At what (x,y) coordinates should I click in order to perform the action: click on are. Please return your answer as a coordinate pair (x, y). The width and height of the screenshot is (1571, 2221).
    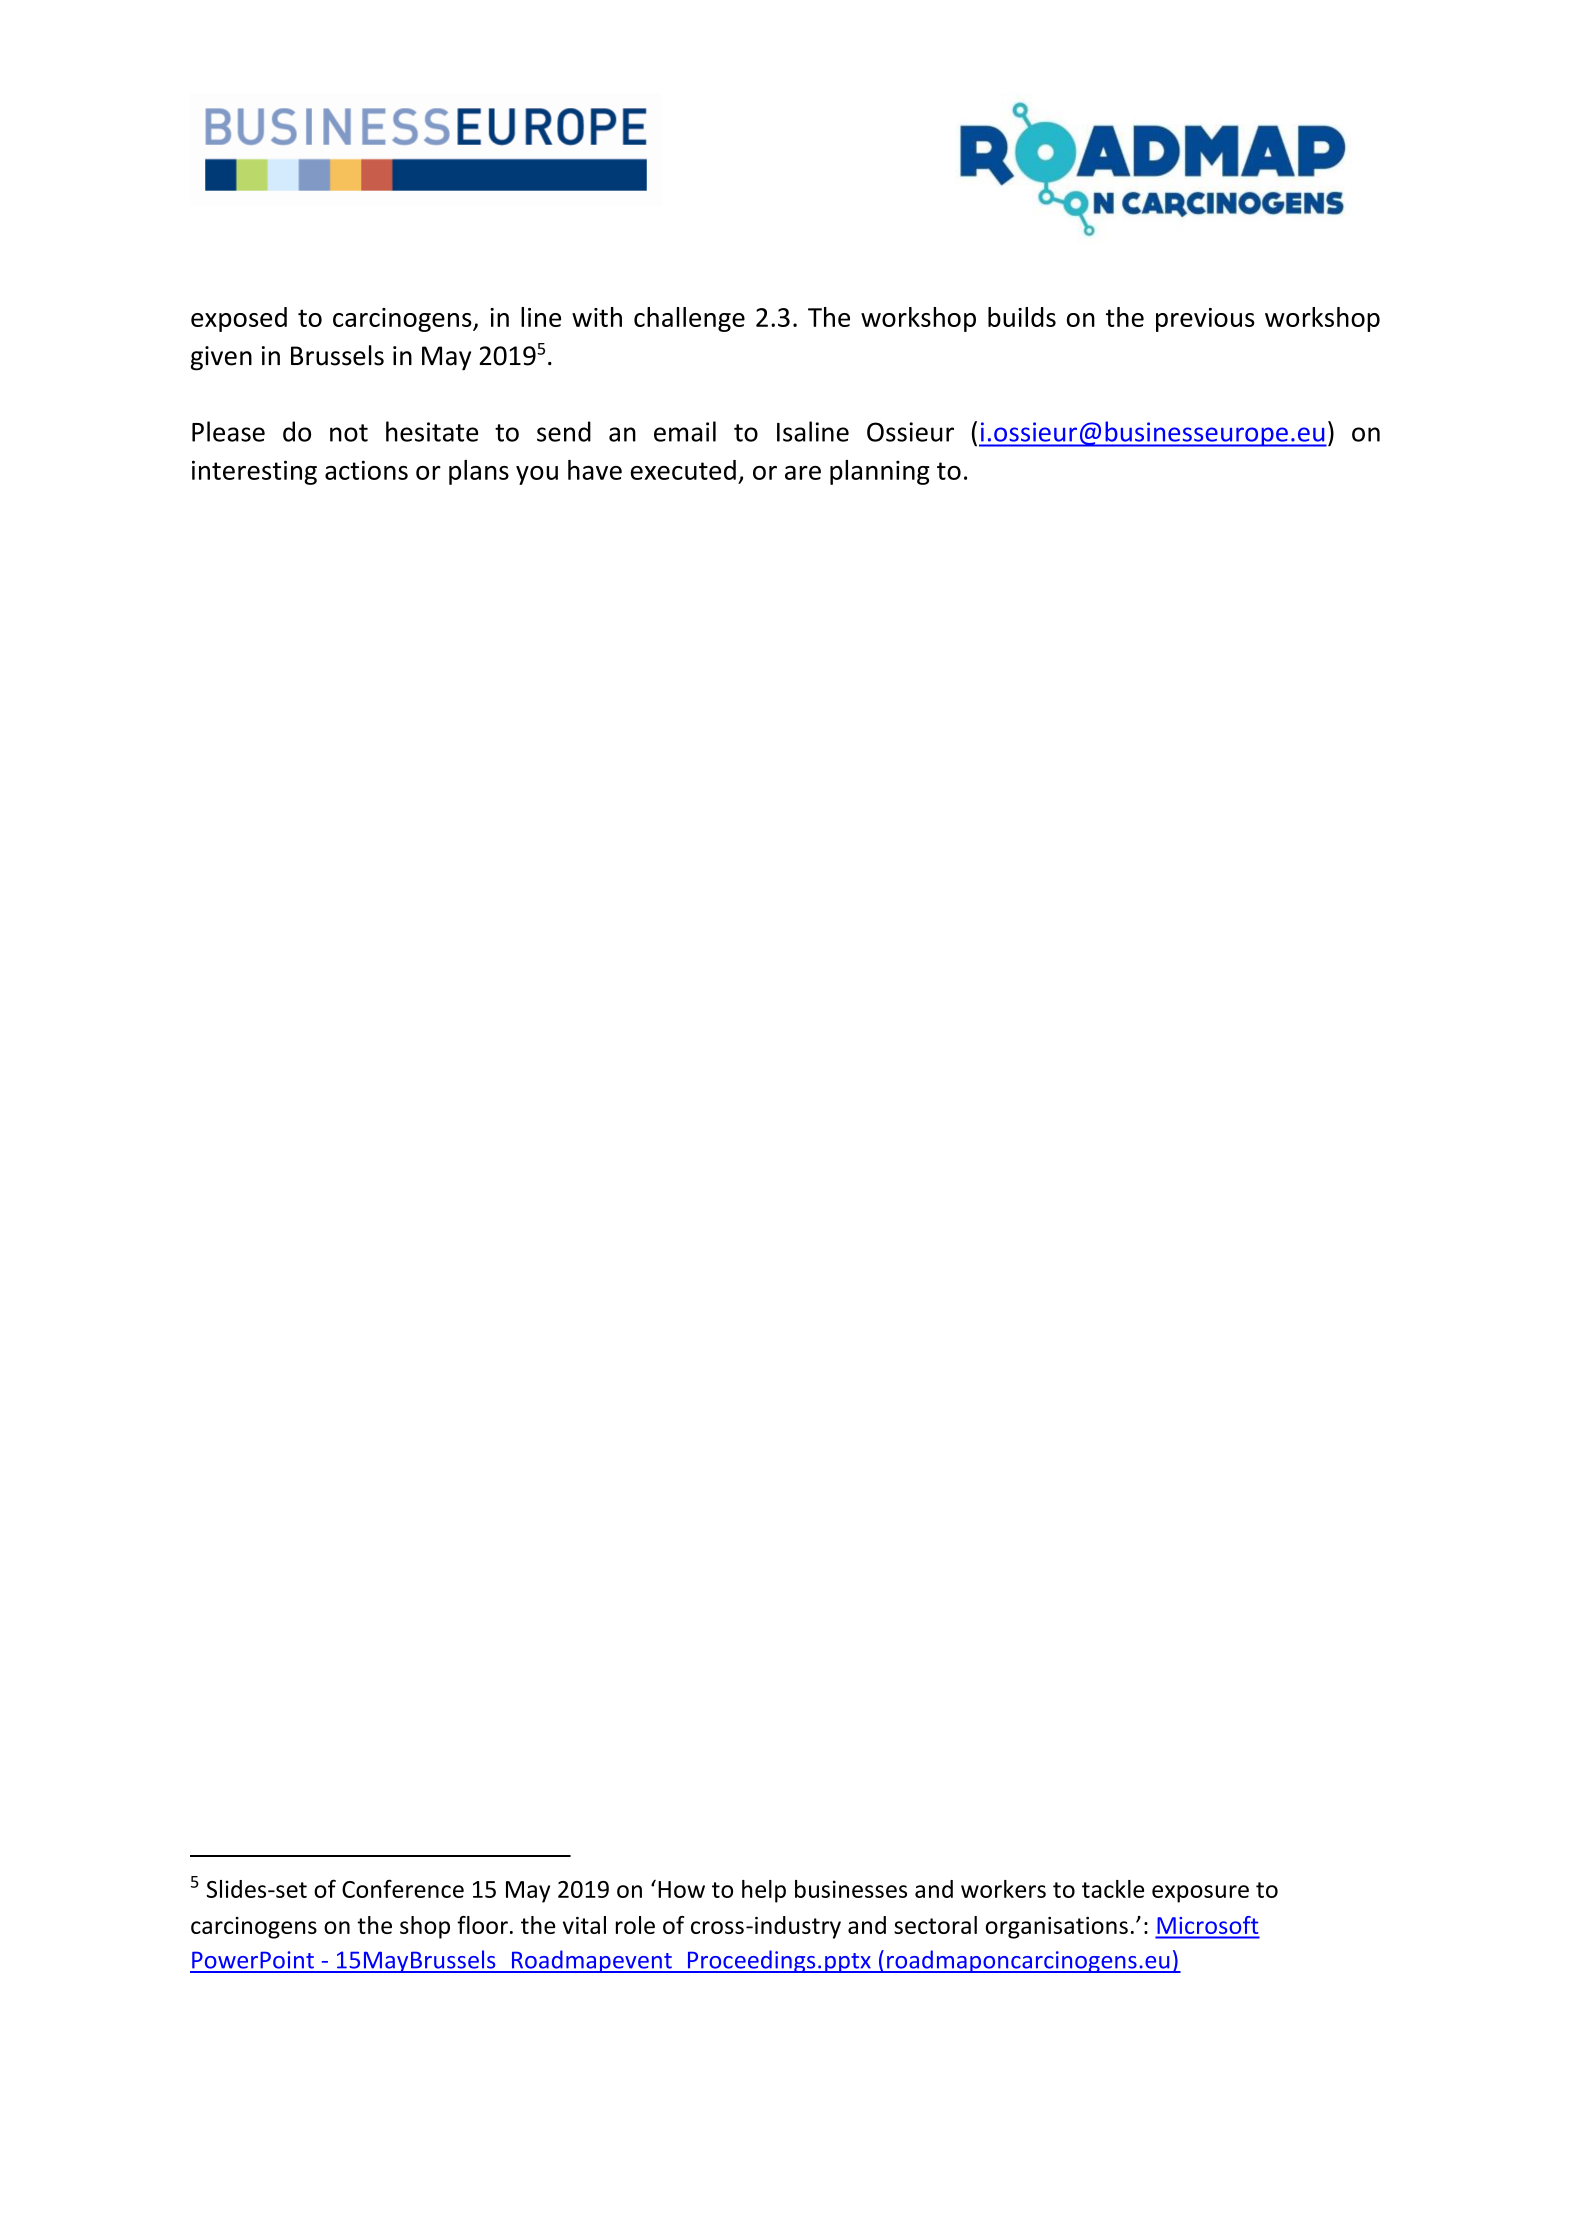
    Looking at the image, I should click on (803, 473).
